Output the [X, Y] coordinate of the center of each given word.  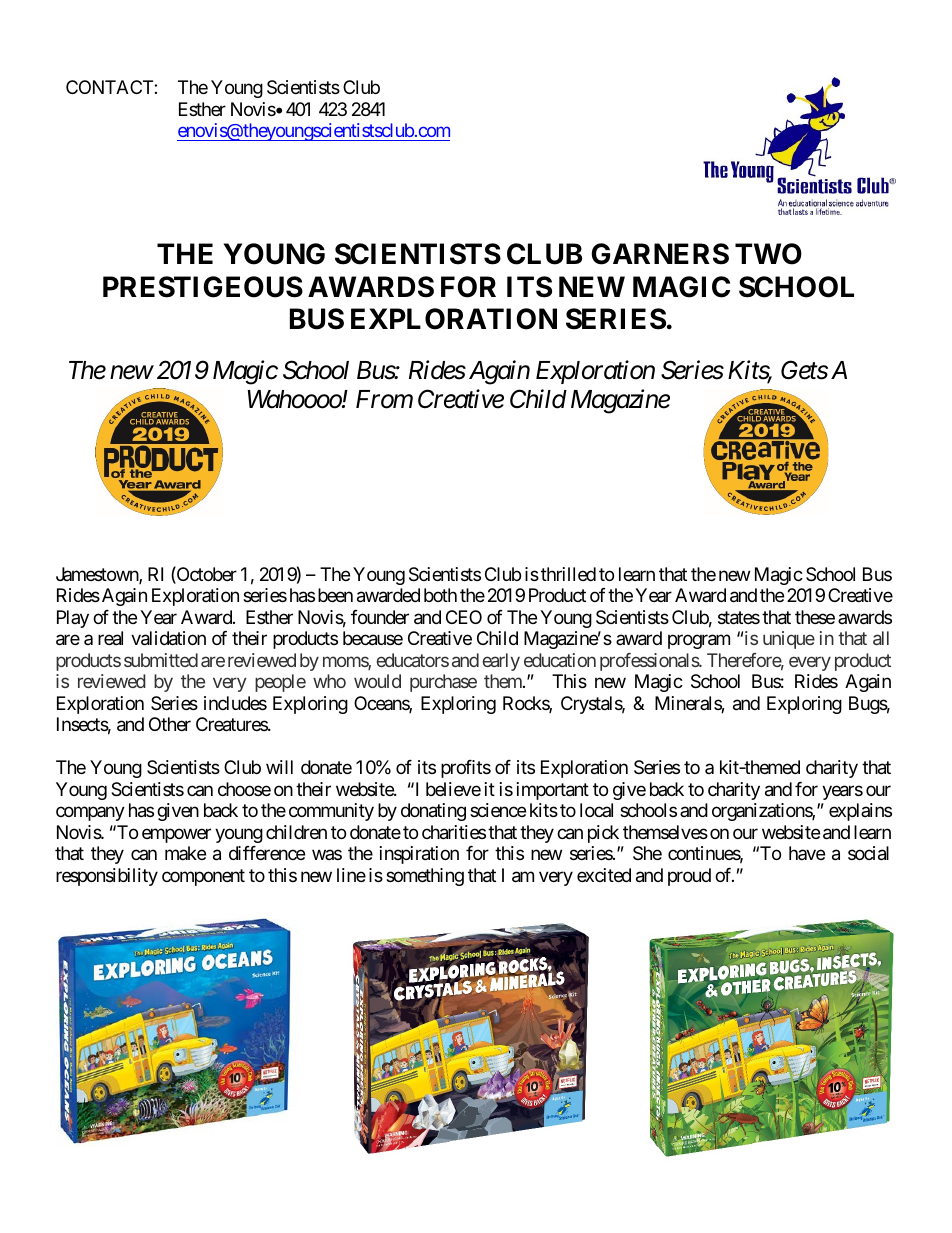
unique [789, 640]
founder [380, 617]
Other [170, 724]
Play [73, 619]
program [699, 642]
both [440, 595]
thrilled [568, 574]
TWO [768, 254]
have [807, 853]
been [335, 595]
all [881, 638]
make [185, 853]
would [377, 681]
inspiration [419, 855]
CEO [464, 617]
